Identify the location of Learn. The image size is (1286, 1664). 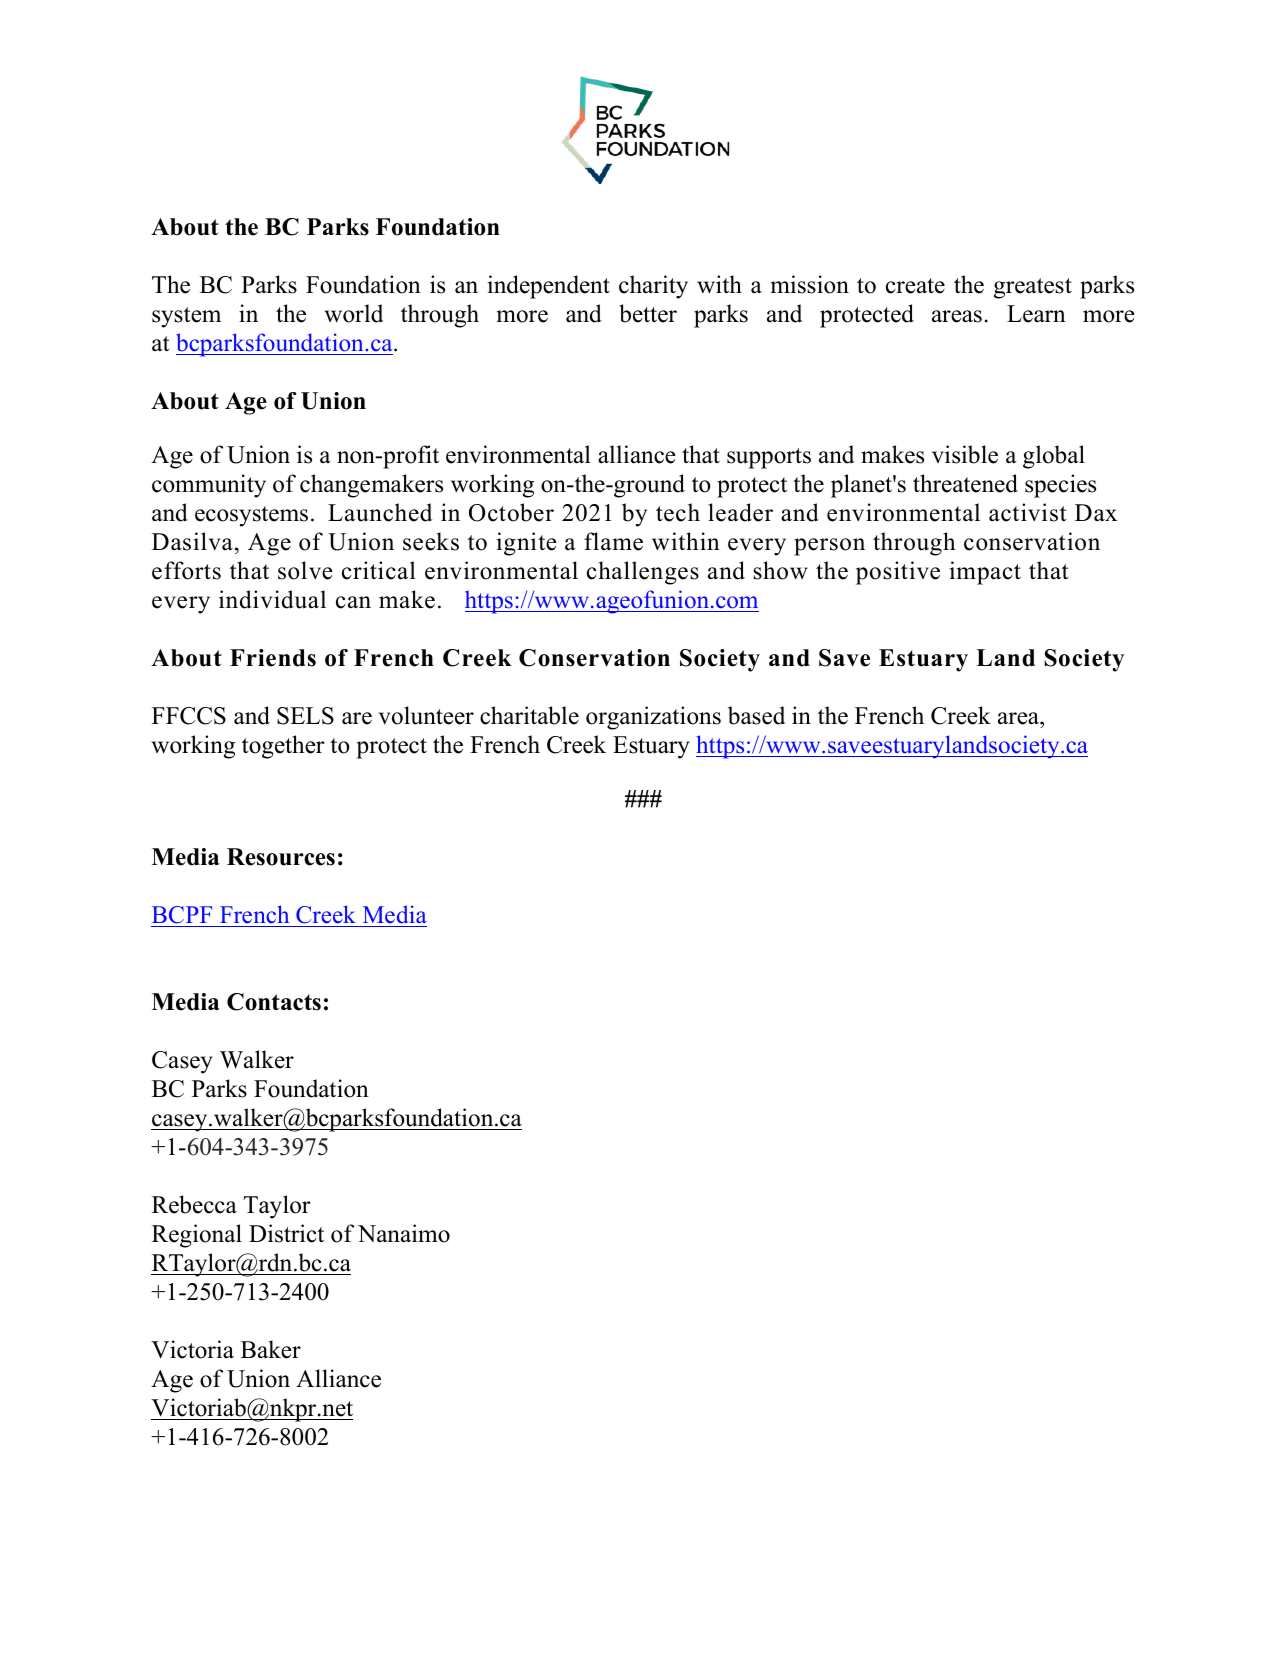
(1036, 314).
